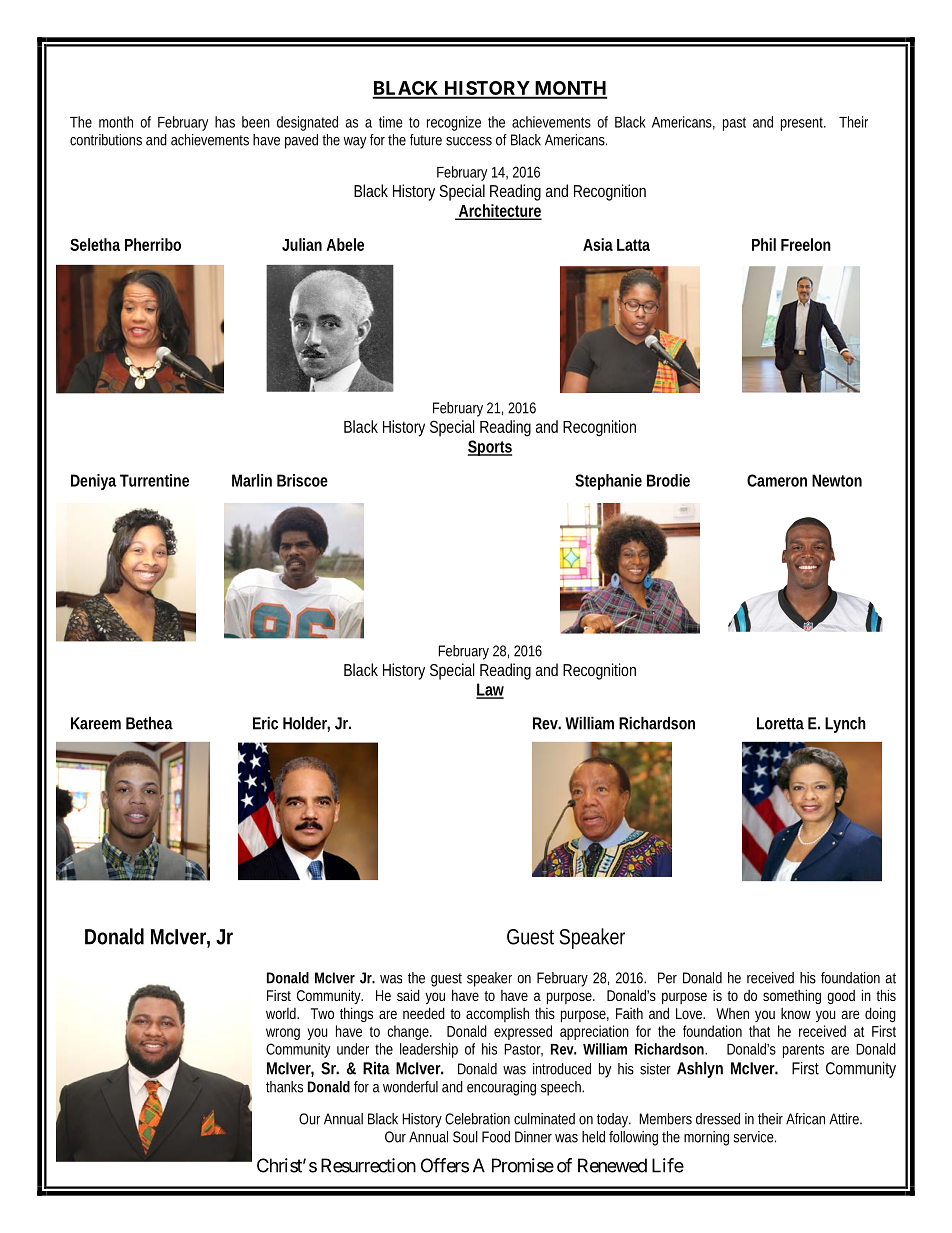  I want to click on Sports, so click(490, 448).
